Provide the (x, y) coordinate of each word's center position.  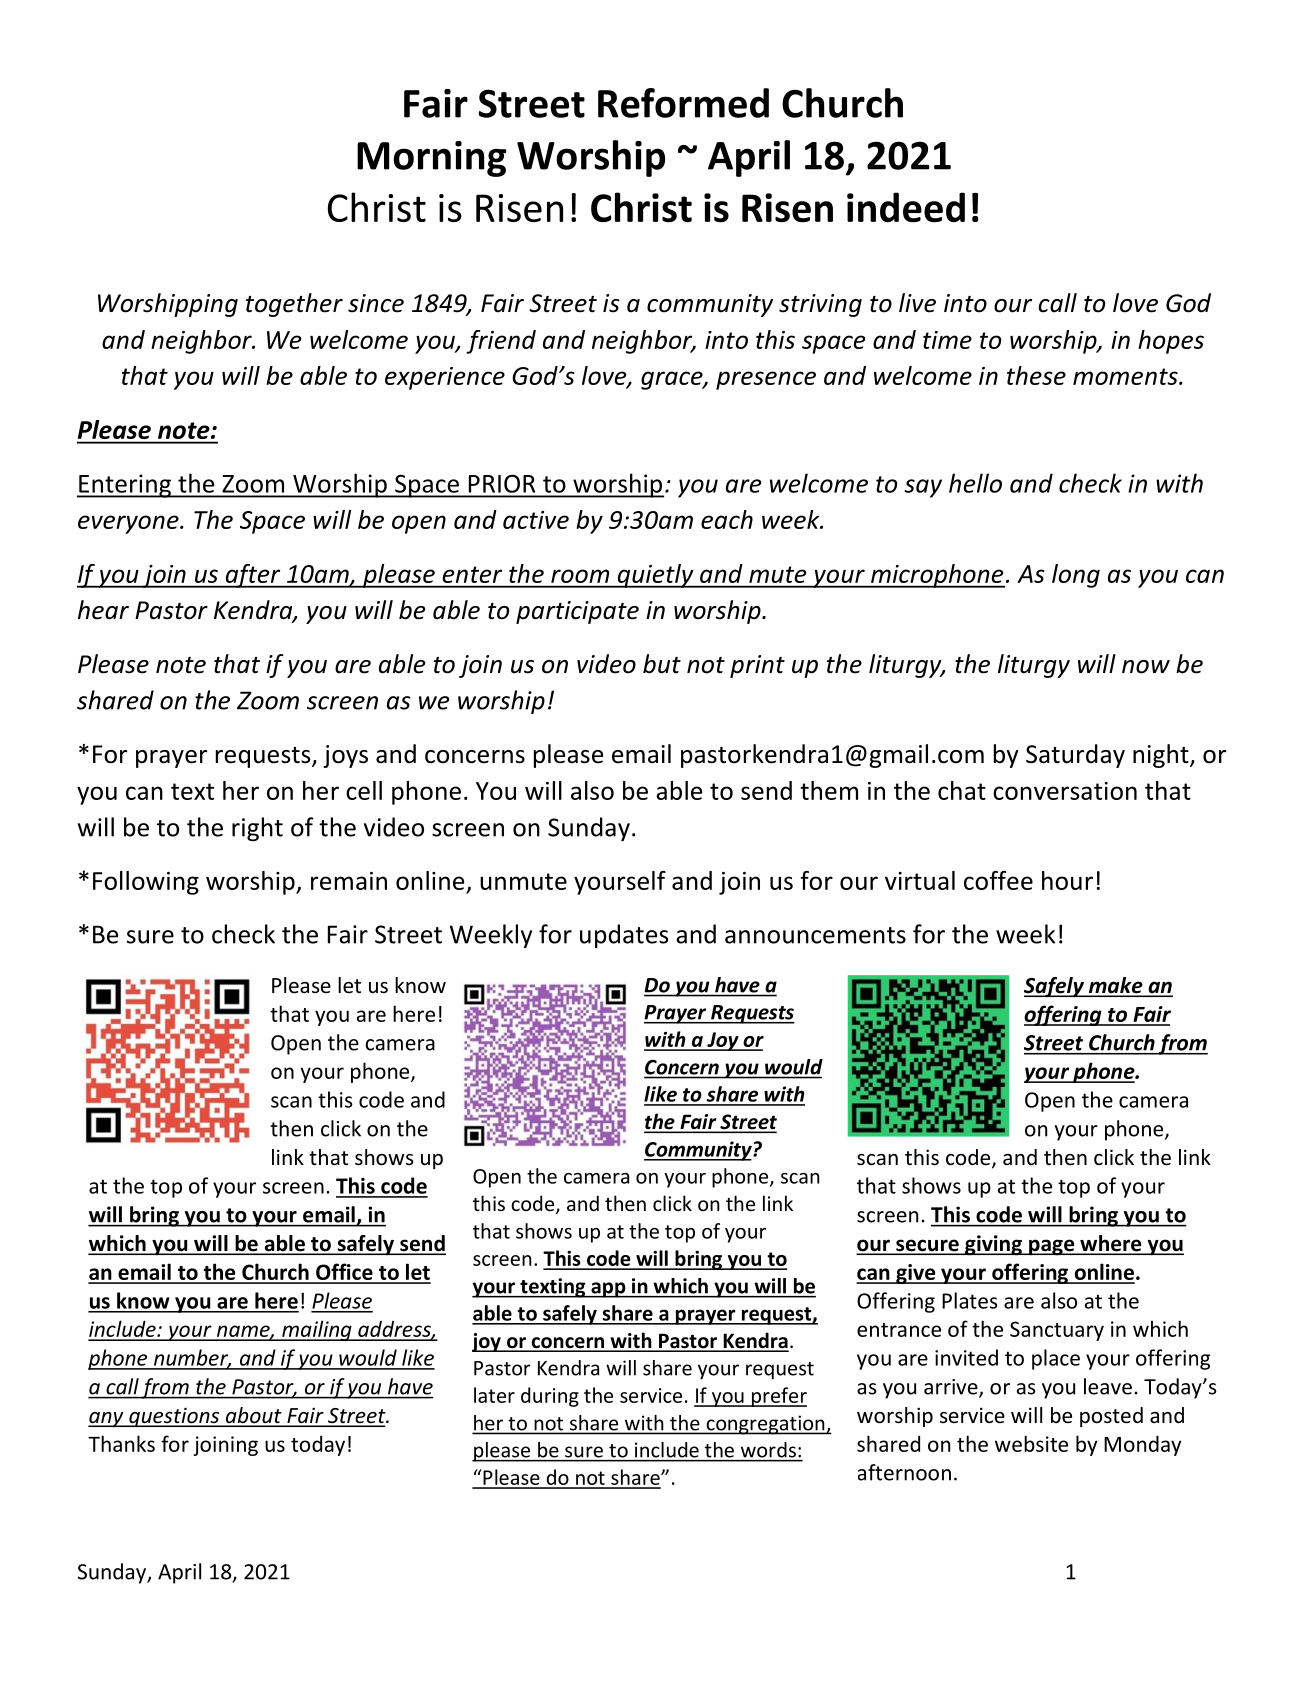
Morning (431, 159)
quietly (655, 576)
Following (146, 883)
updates (624, 936)
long (1076, 576)
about (254, 1416)
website (1031, 1443)
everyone (129, 524)
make (1116, 986)
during (550, 1397)
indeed (906, 207)
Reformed (683, 103)
